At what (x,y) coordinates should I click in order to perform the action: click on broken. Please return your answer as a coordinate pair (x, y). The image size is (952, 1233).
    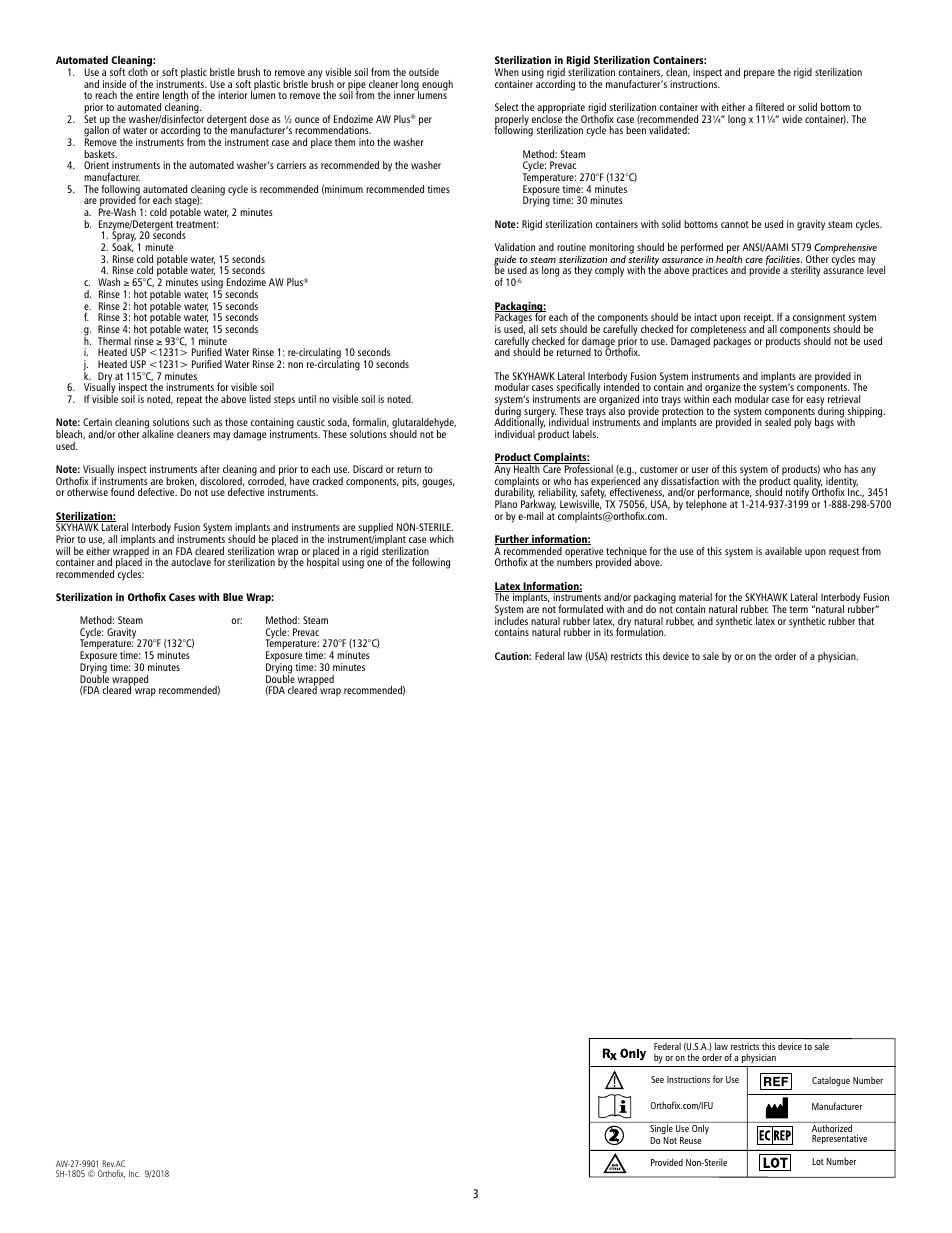
    Looking at the image, I should click on (181, 482).
